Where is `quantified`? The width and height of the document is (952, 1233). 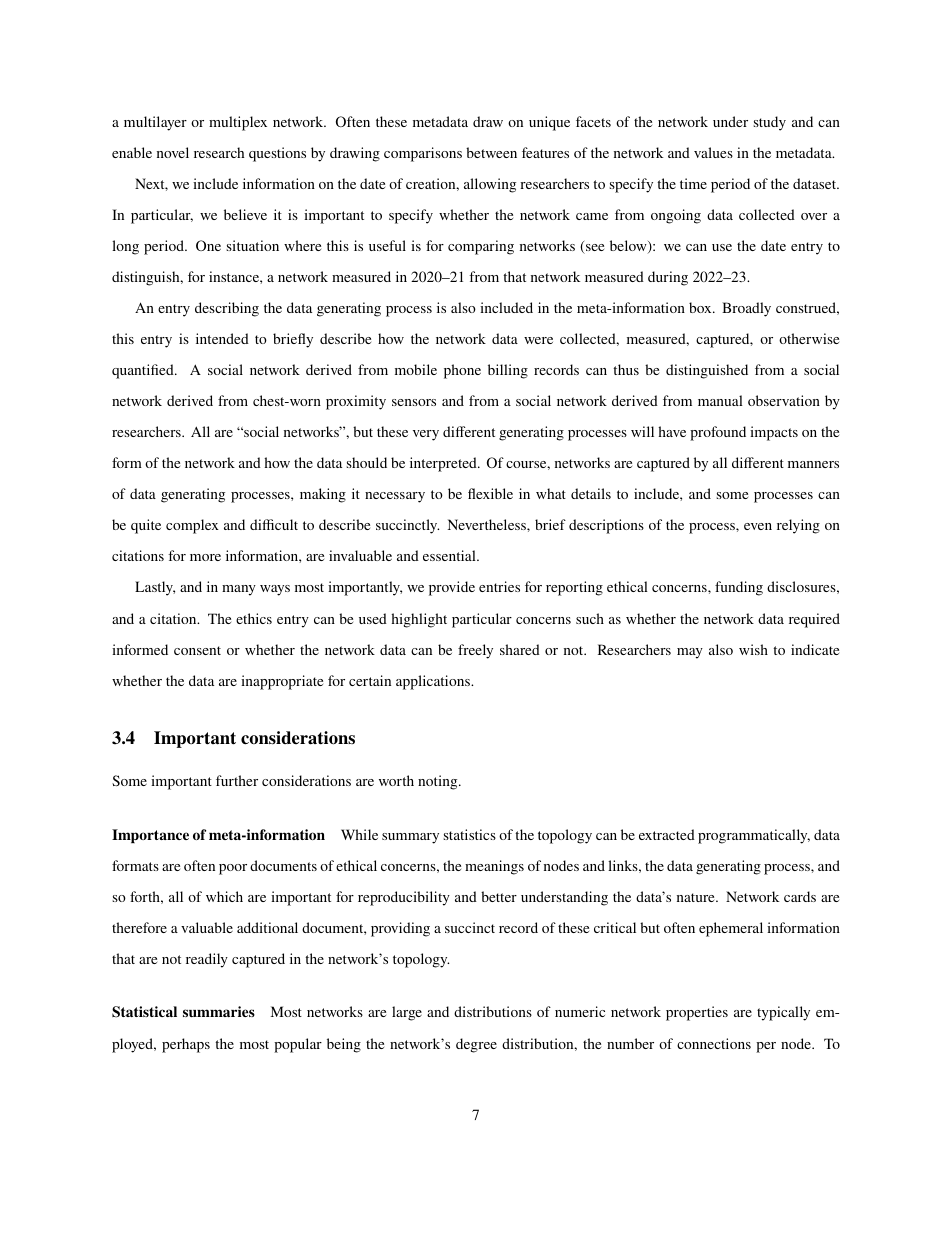 quantified is located at coordinates (144, 371).
